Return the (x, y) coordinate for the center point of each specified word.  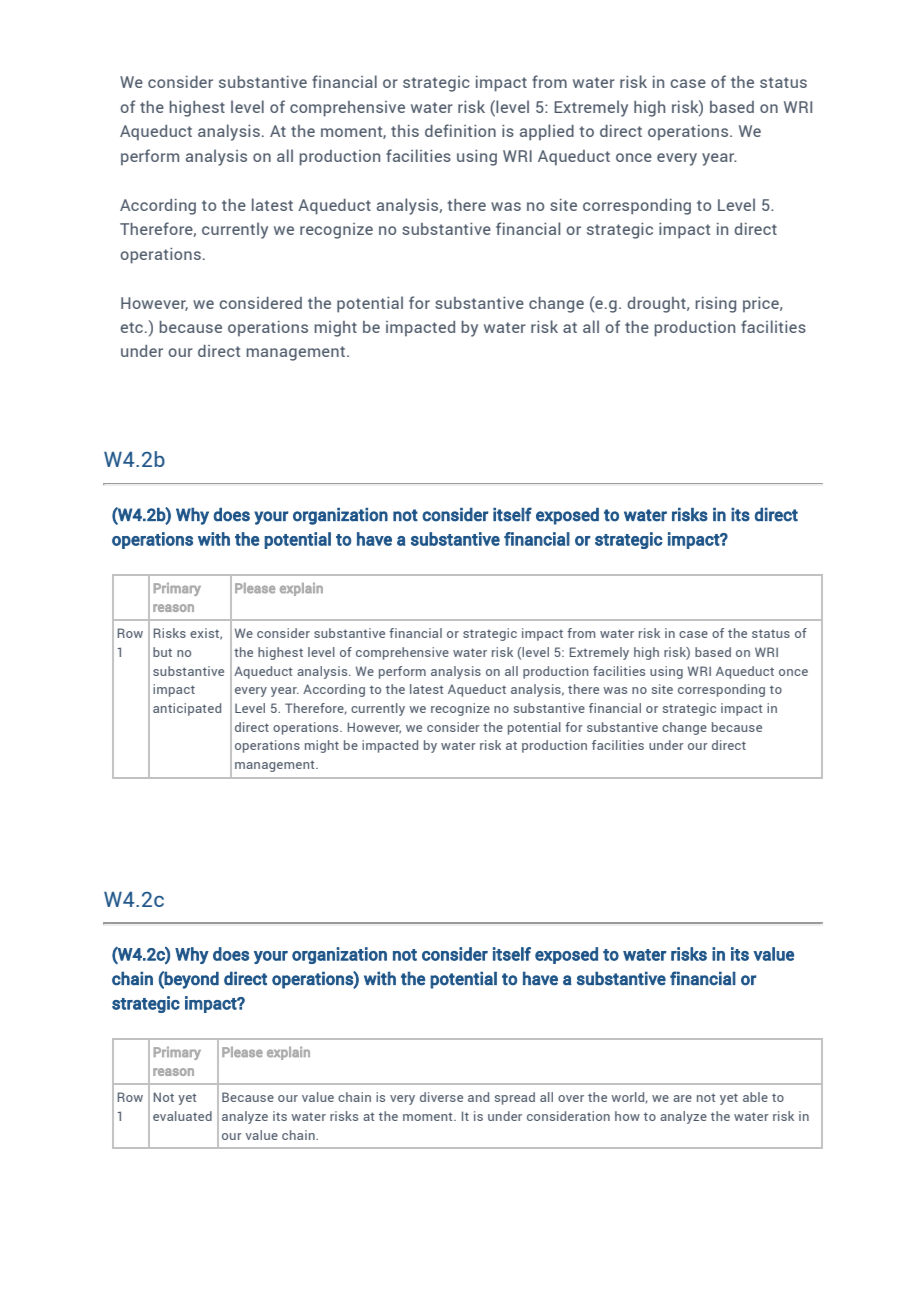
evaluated (182, 1116)
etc (133, 327)
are (682, 1098)
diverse (441, 1097)
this (405, 131)
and (478, 1097)
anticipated (187, 709)
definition (460, 130)
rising (715, 305)
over (571, 1098)
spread (515, 1098)
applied (547, 132)
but (162, 652)
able (755, 1097)
